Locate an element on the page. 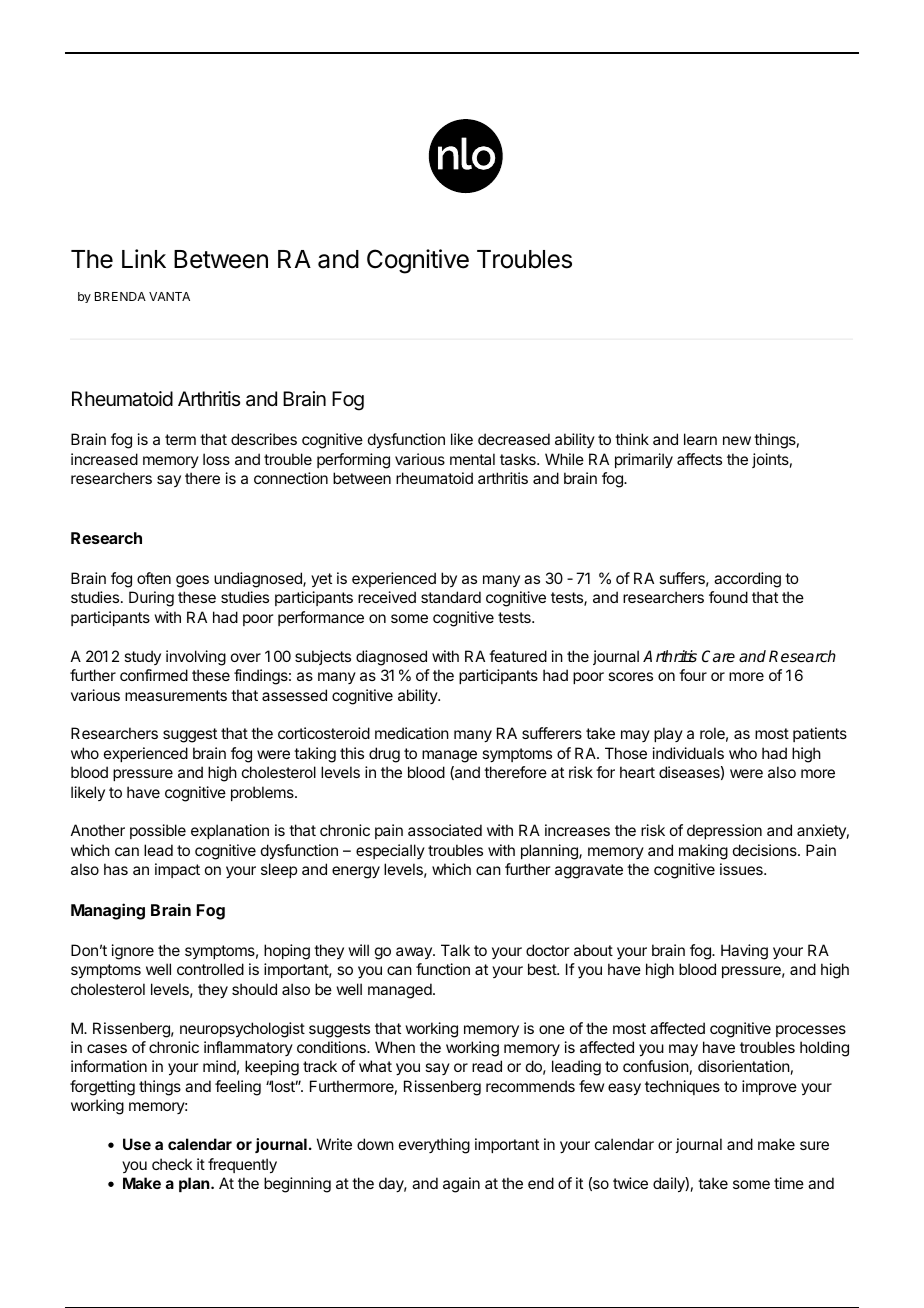  controlled is located at coordinates (210, 969).
